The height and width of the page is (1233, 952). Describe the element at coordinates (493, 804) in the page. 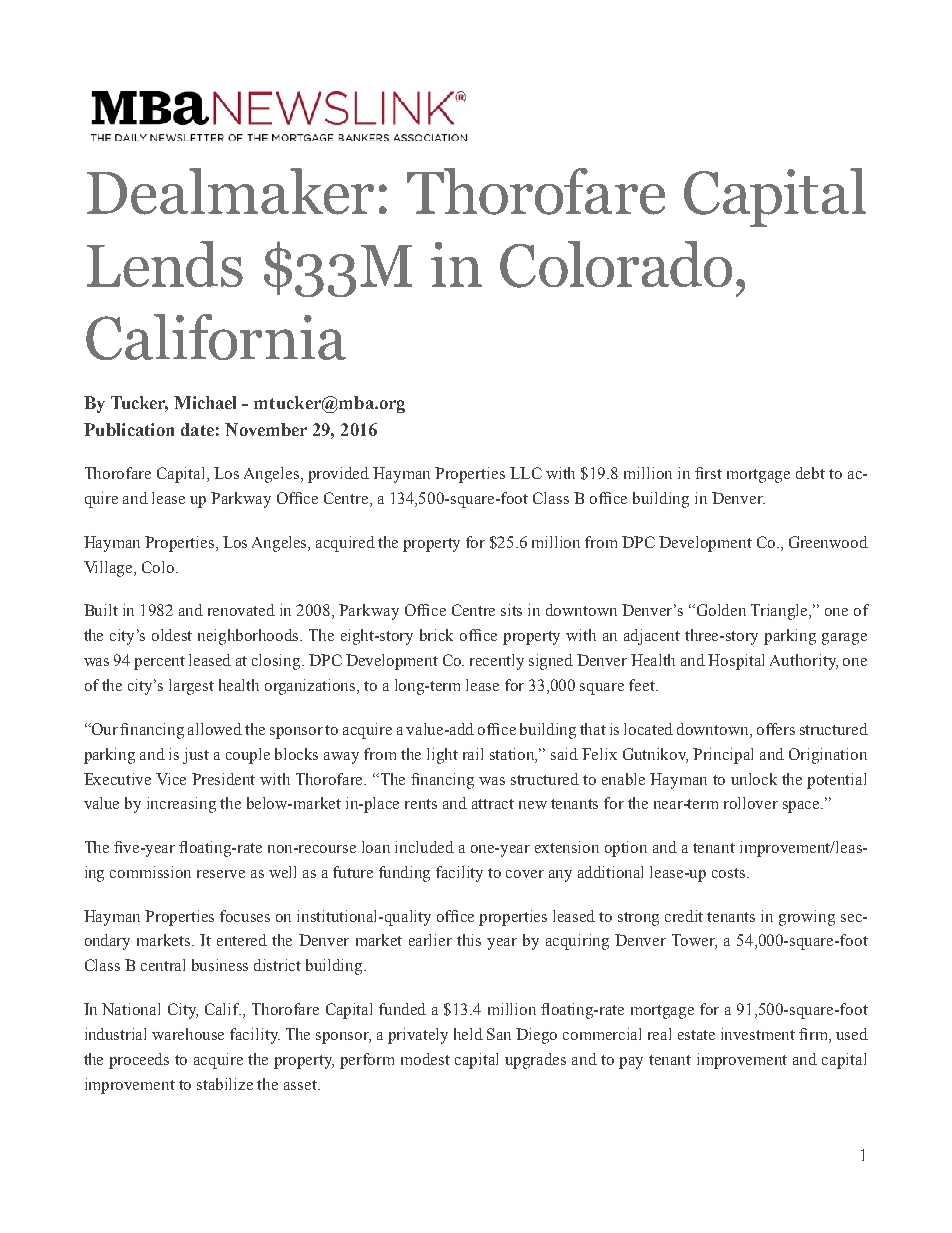

I see `attract` at that location.
